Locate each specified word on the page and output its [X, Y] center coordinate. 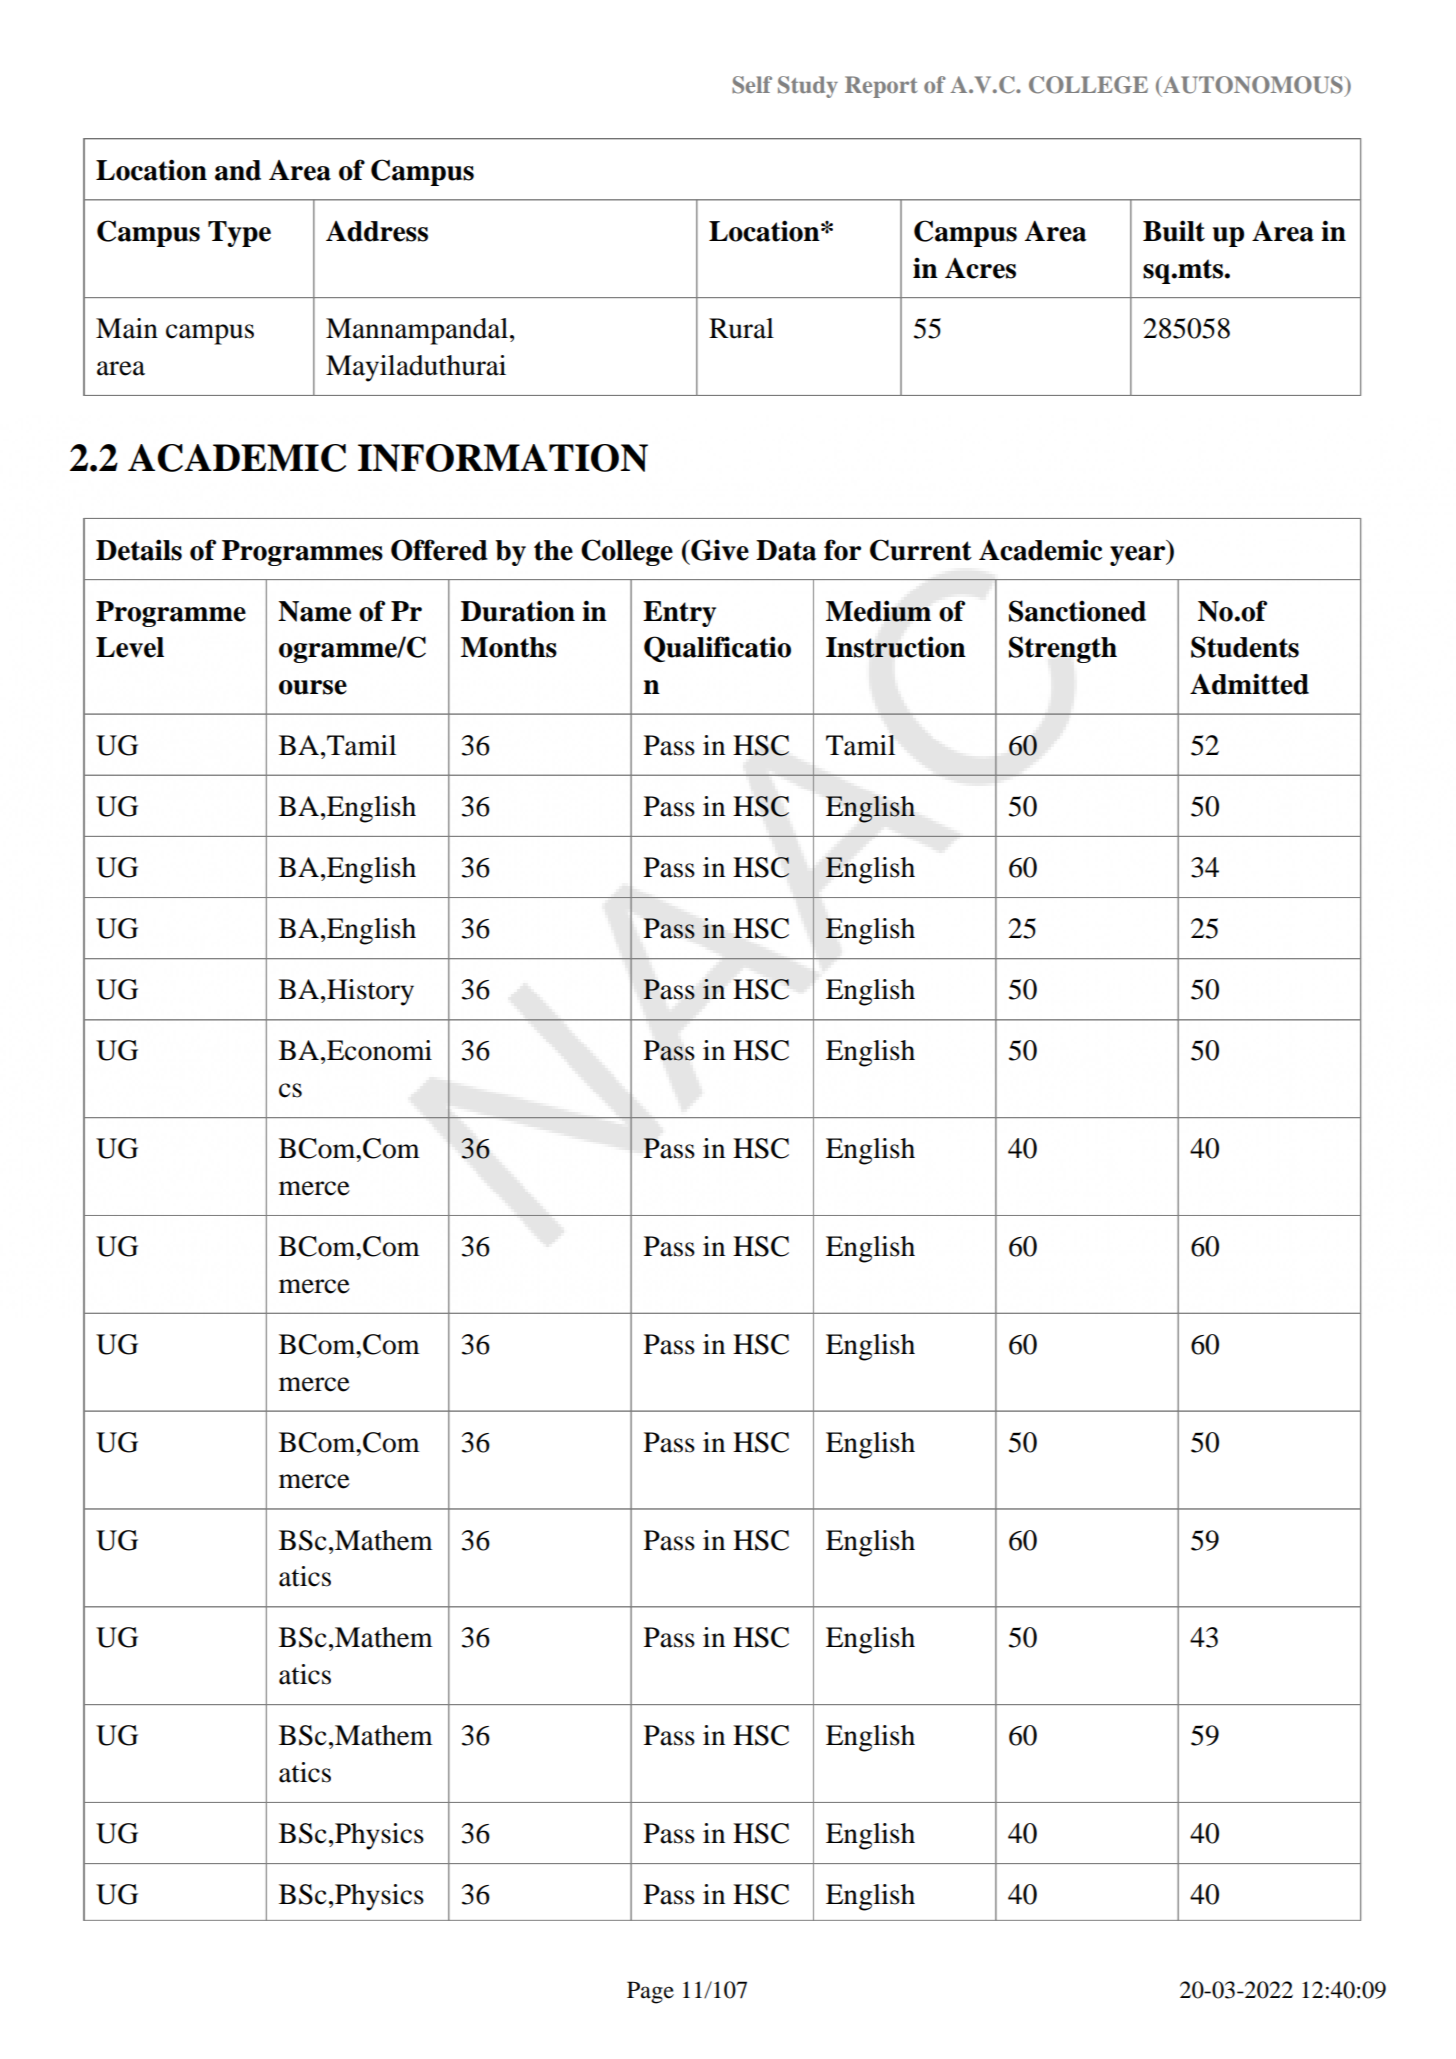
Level [130, 647]
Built [1174, 231]
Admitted [1249, 684]
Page [650, 1992]
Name [314, 611]
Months [509, 647]
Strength [1063, 649]
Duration [518, 611]
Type [239, 234]
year [1139, 556]
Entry [679, 614]
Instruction [896, 647]
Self [752, 85]
